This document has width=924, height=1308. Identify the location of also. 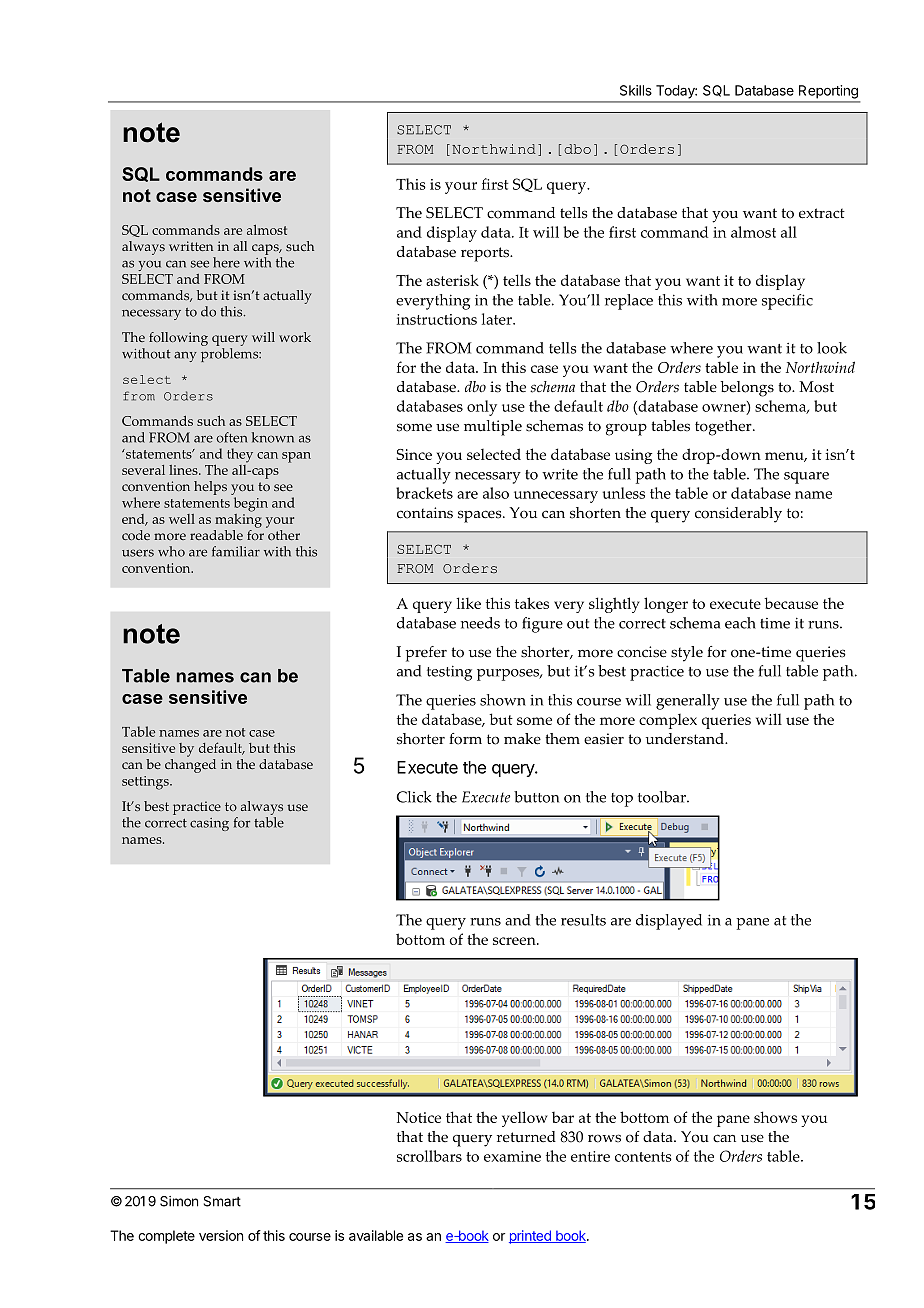
(496, 493).
